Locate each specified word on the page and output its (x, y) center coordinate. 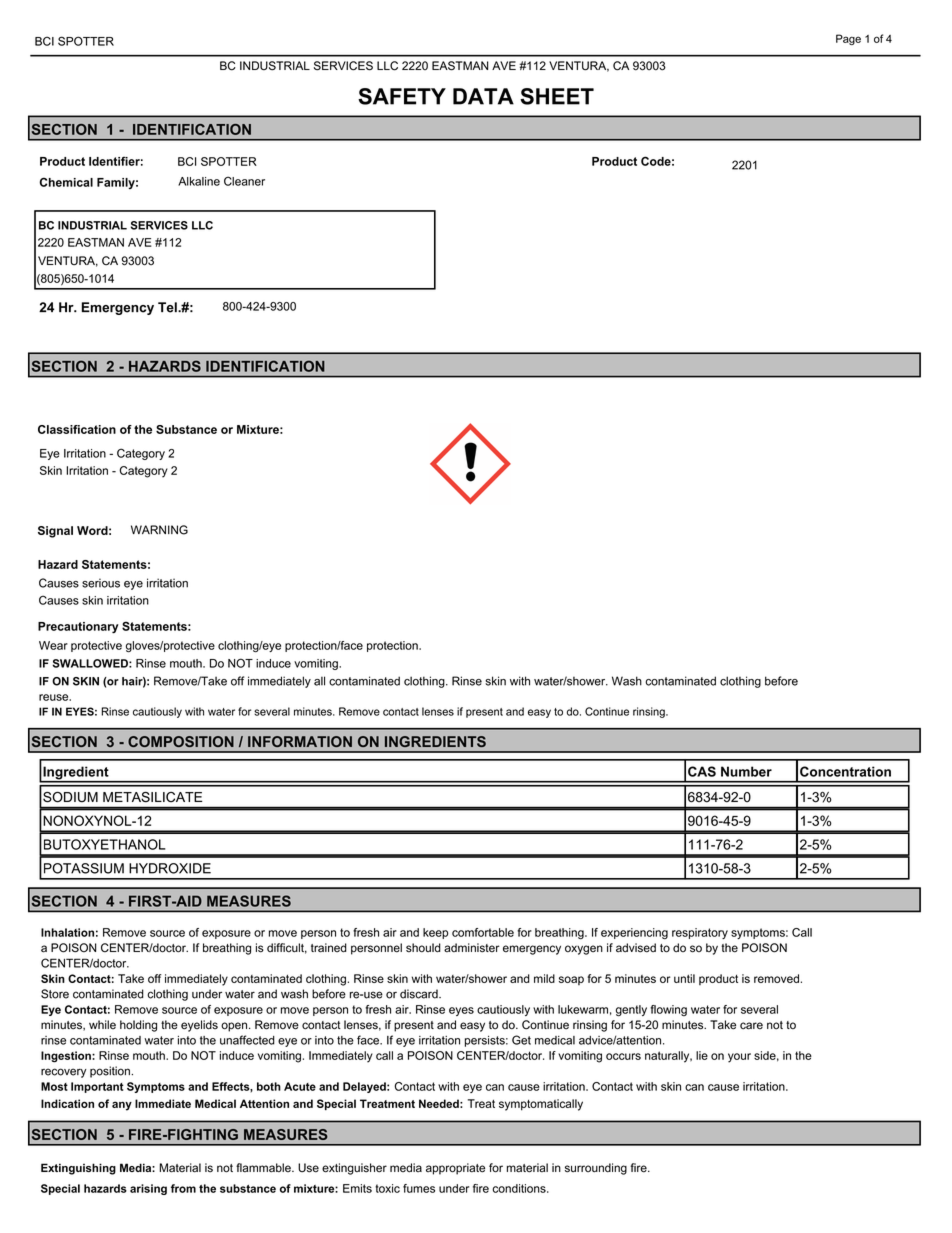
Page (848, 39)
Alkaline (199, 181)
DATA (483, 96)
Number (746, 771)
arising (148, 1189)
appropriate (455, 1169)
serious (101, 583)
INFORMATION (300, 741)
